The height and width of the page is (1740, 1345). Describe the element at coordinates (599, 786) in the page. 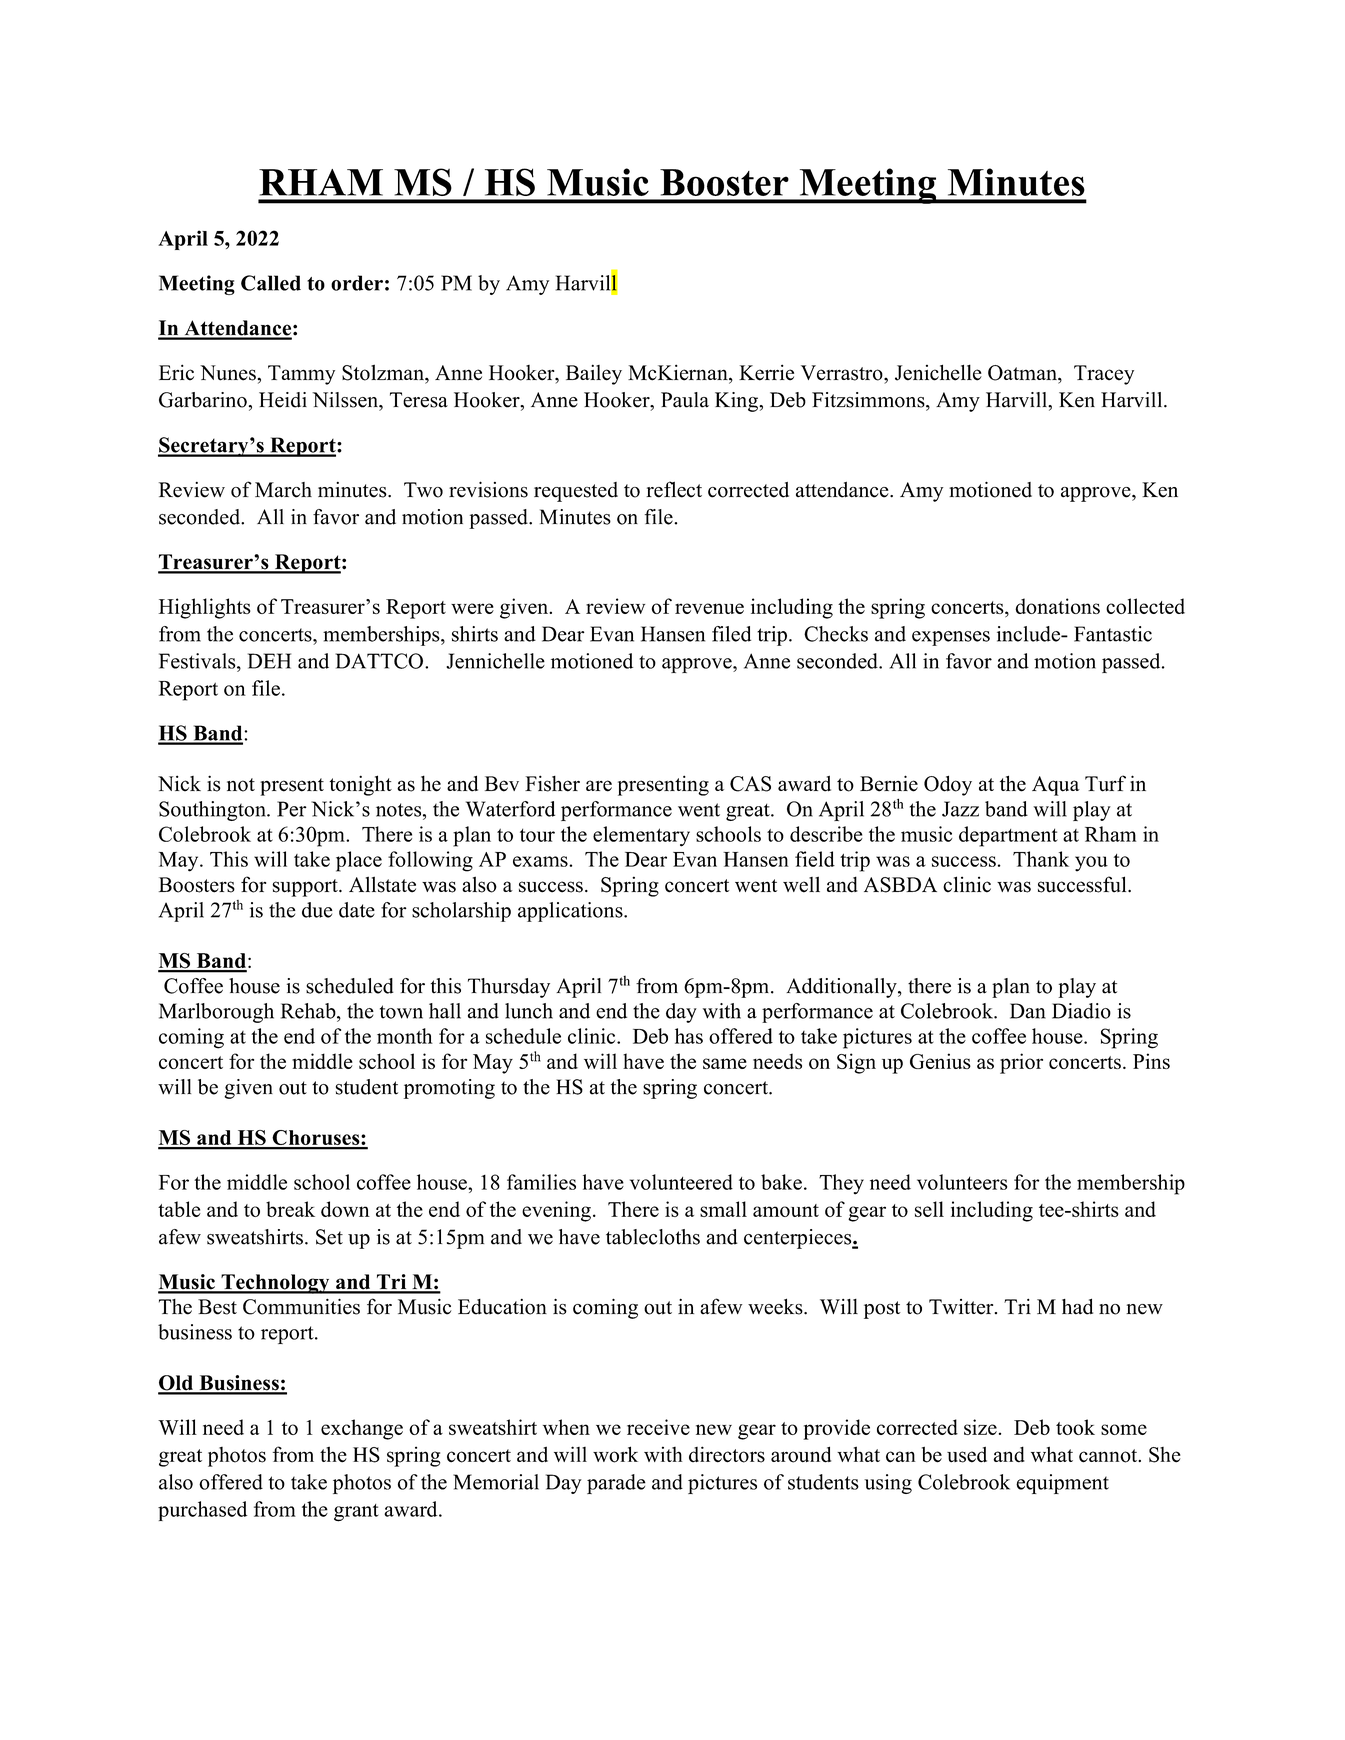

I see `are` at that location.
